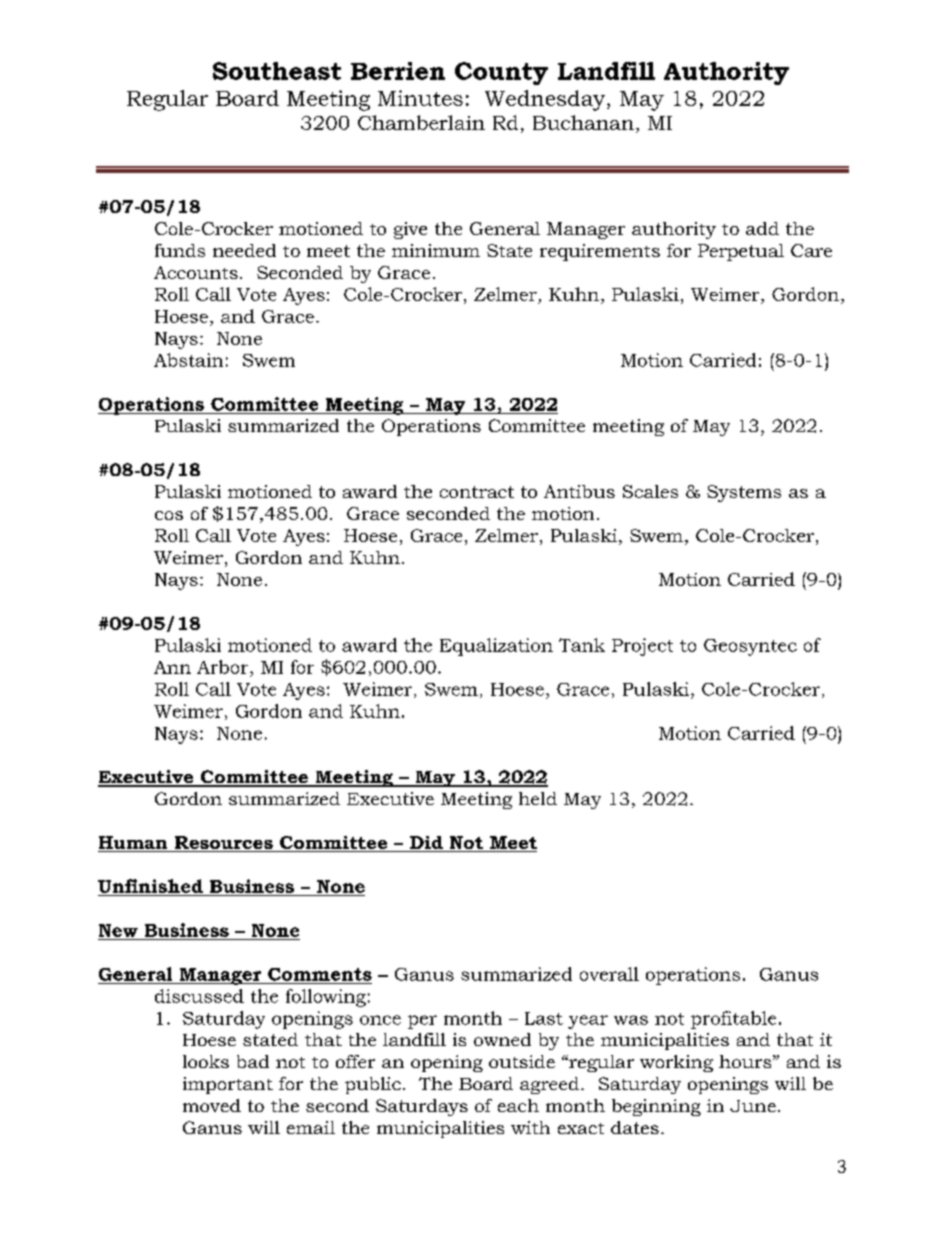  What do you see at coordinates (420, 98) in the screenshot?
I see `Minutes` at bounding box center [420, 98].
